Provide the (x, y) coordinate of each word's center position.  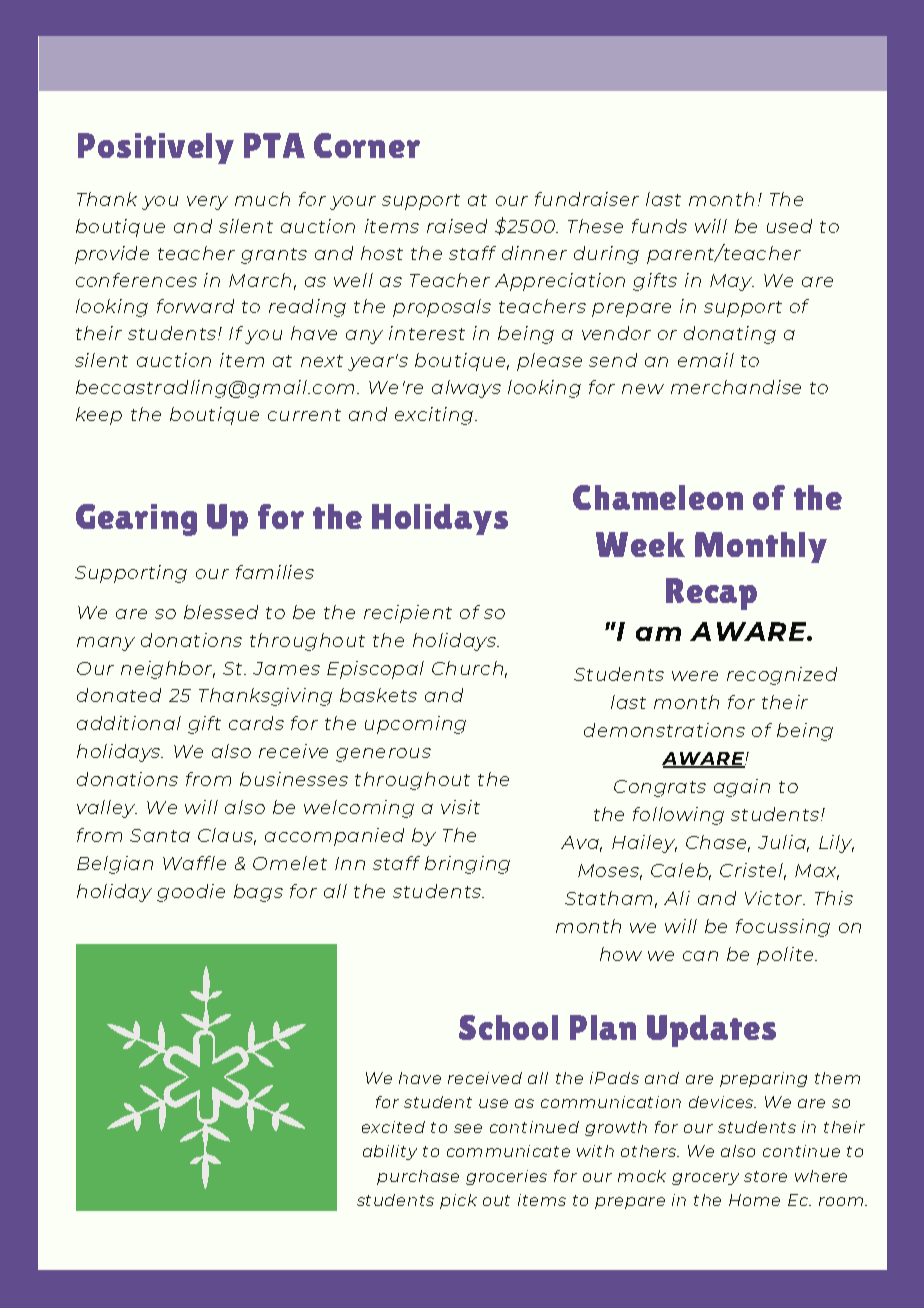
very (207, 203)
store (765, 1176)
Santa (160, 835)
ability (390, 1152)
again (742, 788)
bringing (467, 865)
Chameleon (658, 497)
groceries (506, 1177)
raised (457, 226)
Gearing (136, 520)
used (789, 226)
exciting (434, 416)
